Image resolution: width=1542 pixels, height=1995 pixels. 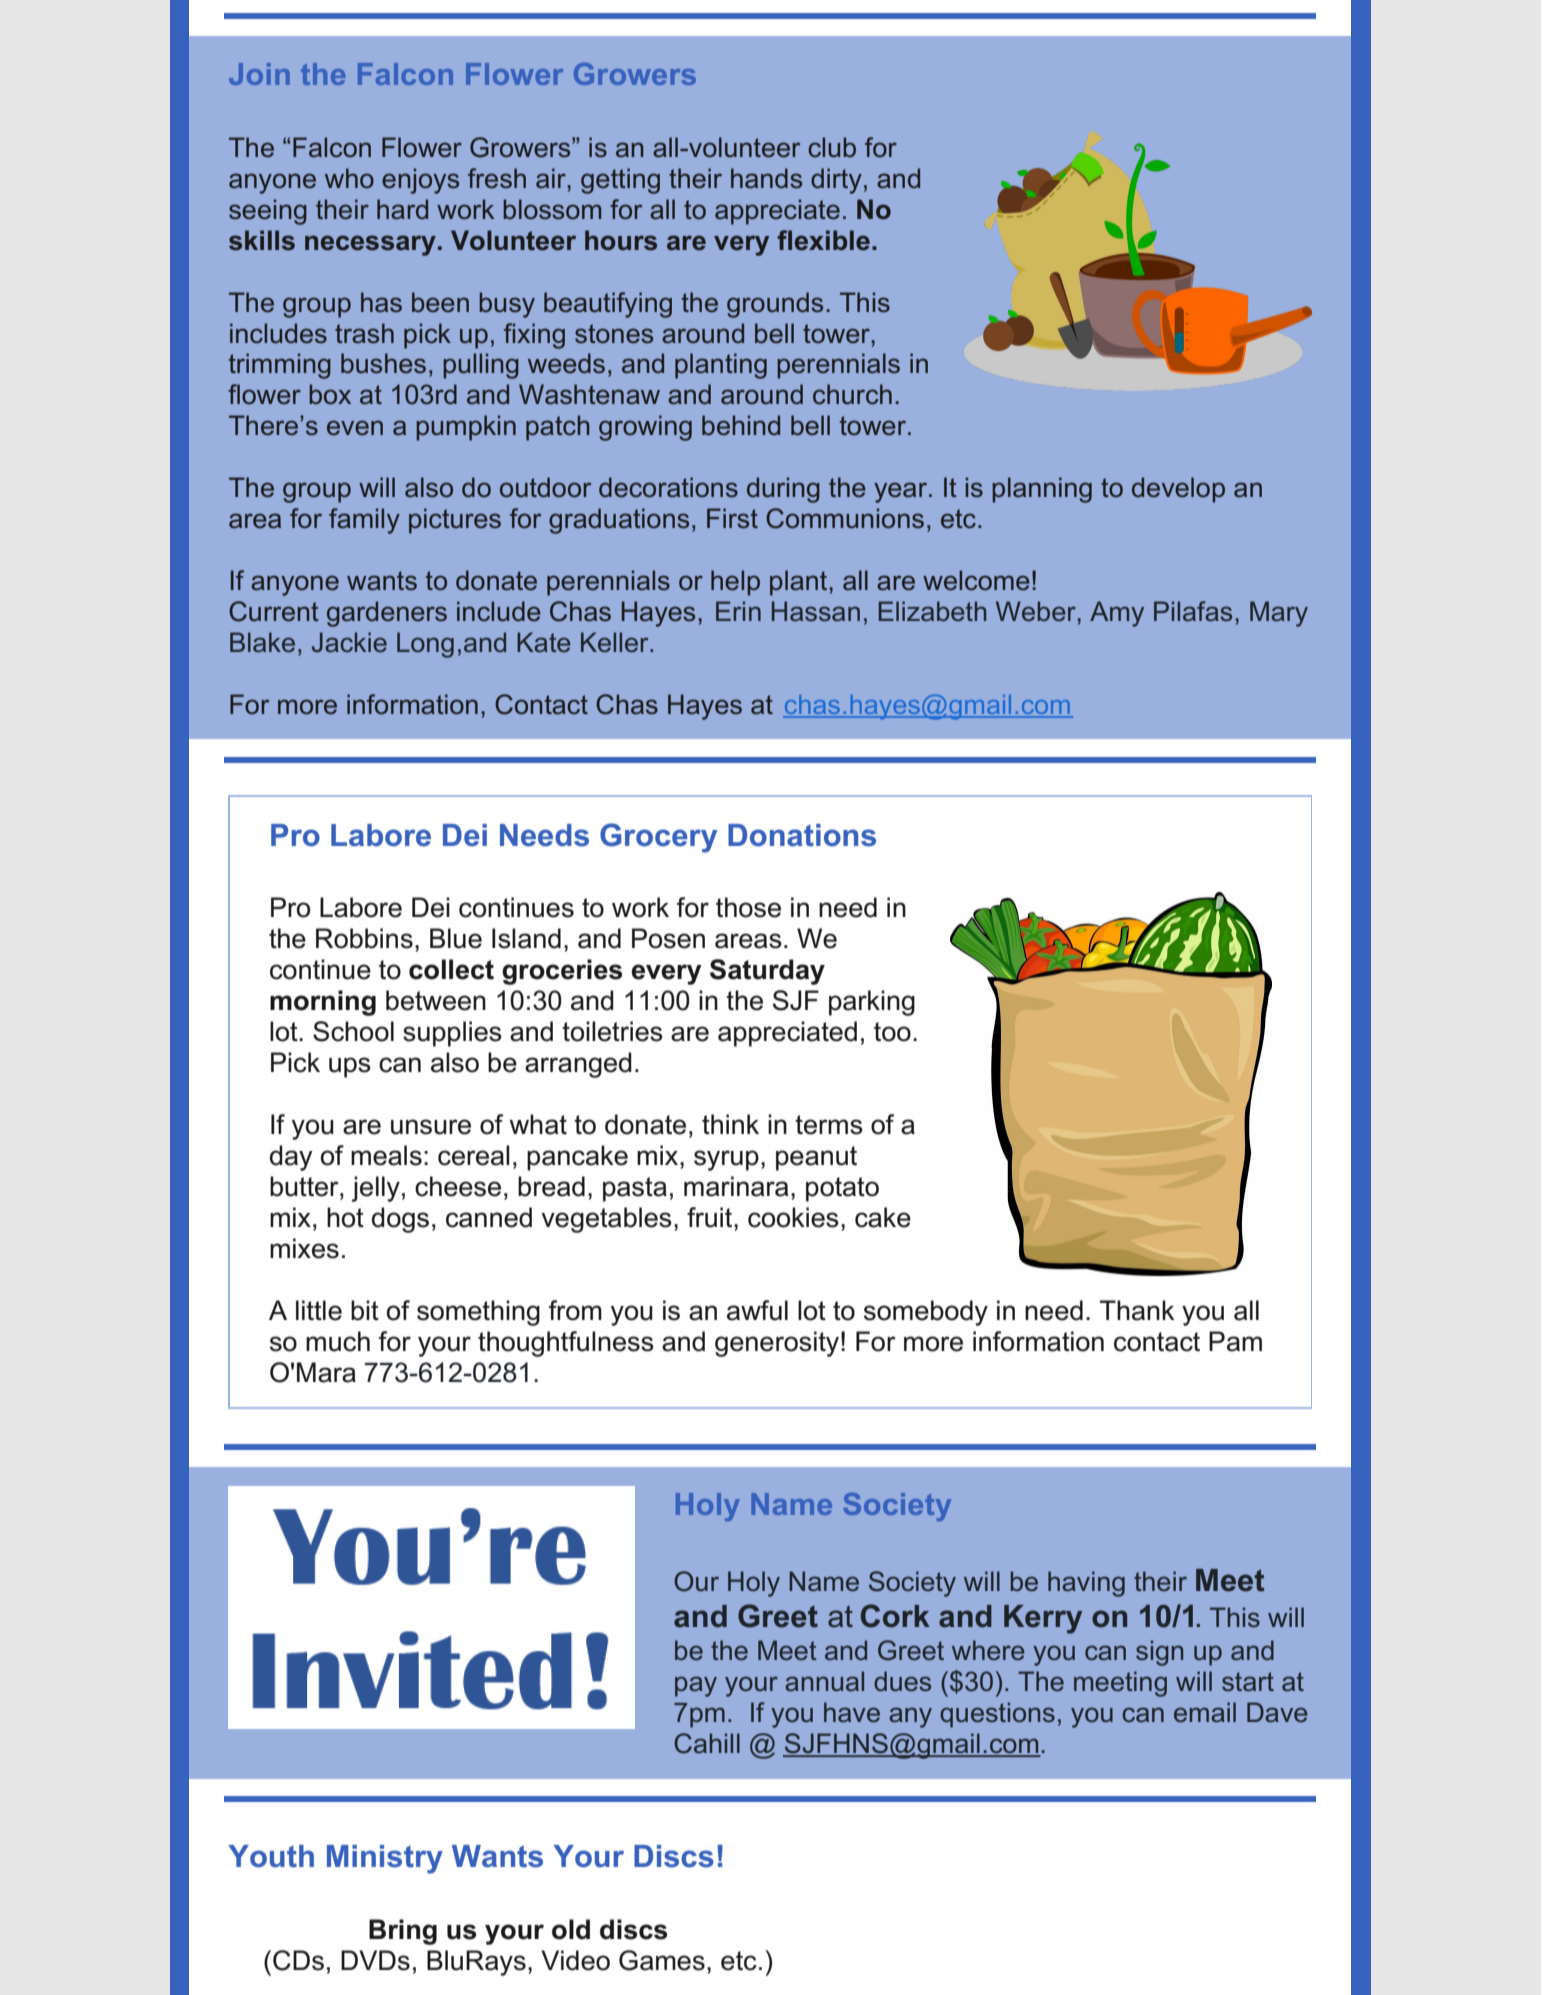 What do you see at coordinates (662, 1960) in the screenshot?
I see `Games` at bounding box center [662, 1960].
